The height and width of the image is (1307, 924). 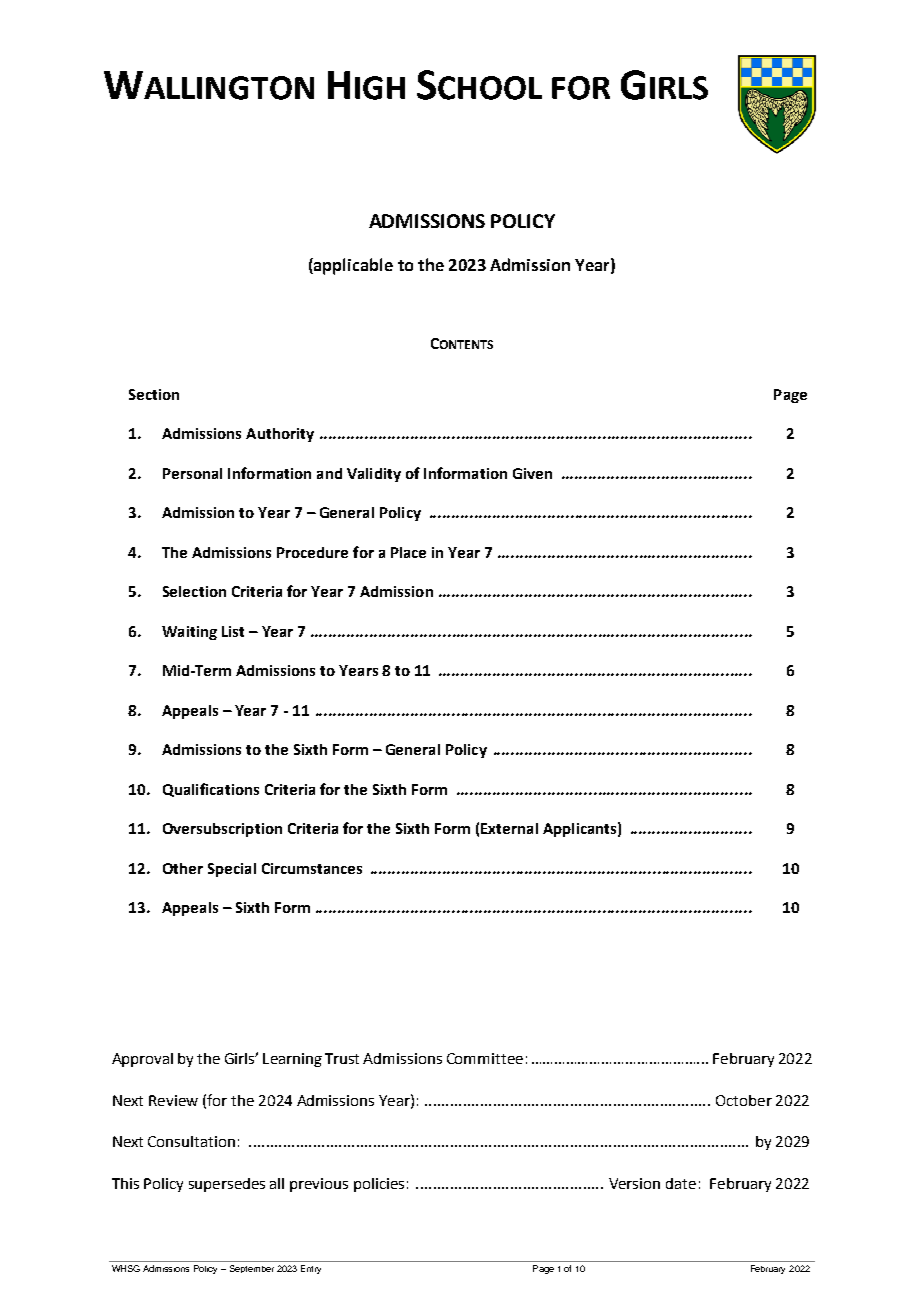 What do you see at coordinates (312, 868) in the image?
I see `Circumstances` at bounding box center [312, 868].
